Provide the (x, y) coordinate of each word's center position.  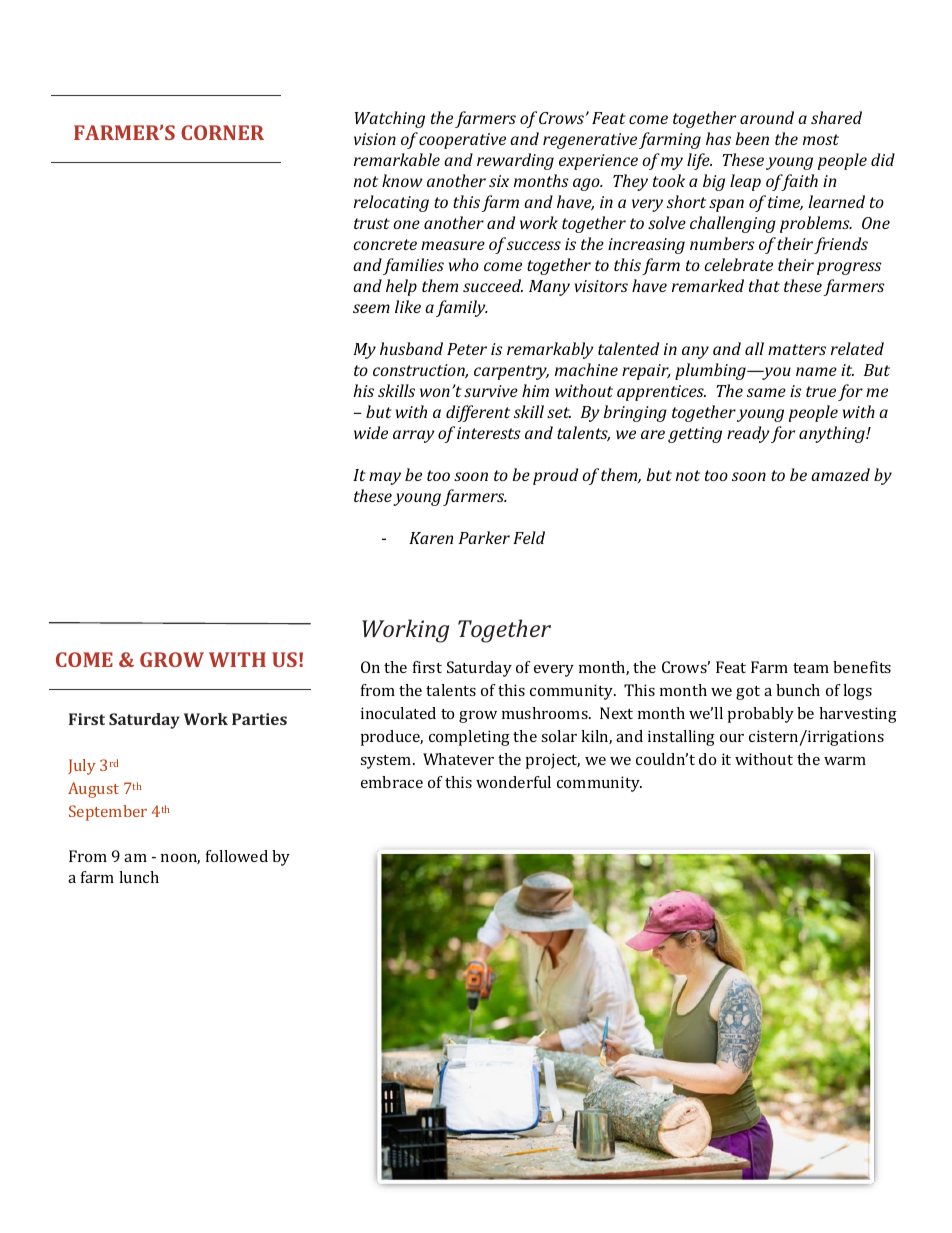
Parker (484, 537)
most (821, 139)
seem (371, 308)
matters (797, 349)
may (385, 478)
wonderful (513, 782)
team (811, 668)
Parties (259, 719)
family (462, 308)
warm (845, 761)
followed (237, 856)
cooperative (462, 141)
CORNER (222, 132)
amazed (840, 474)
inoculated (398, 713)
